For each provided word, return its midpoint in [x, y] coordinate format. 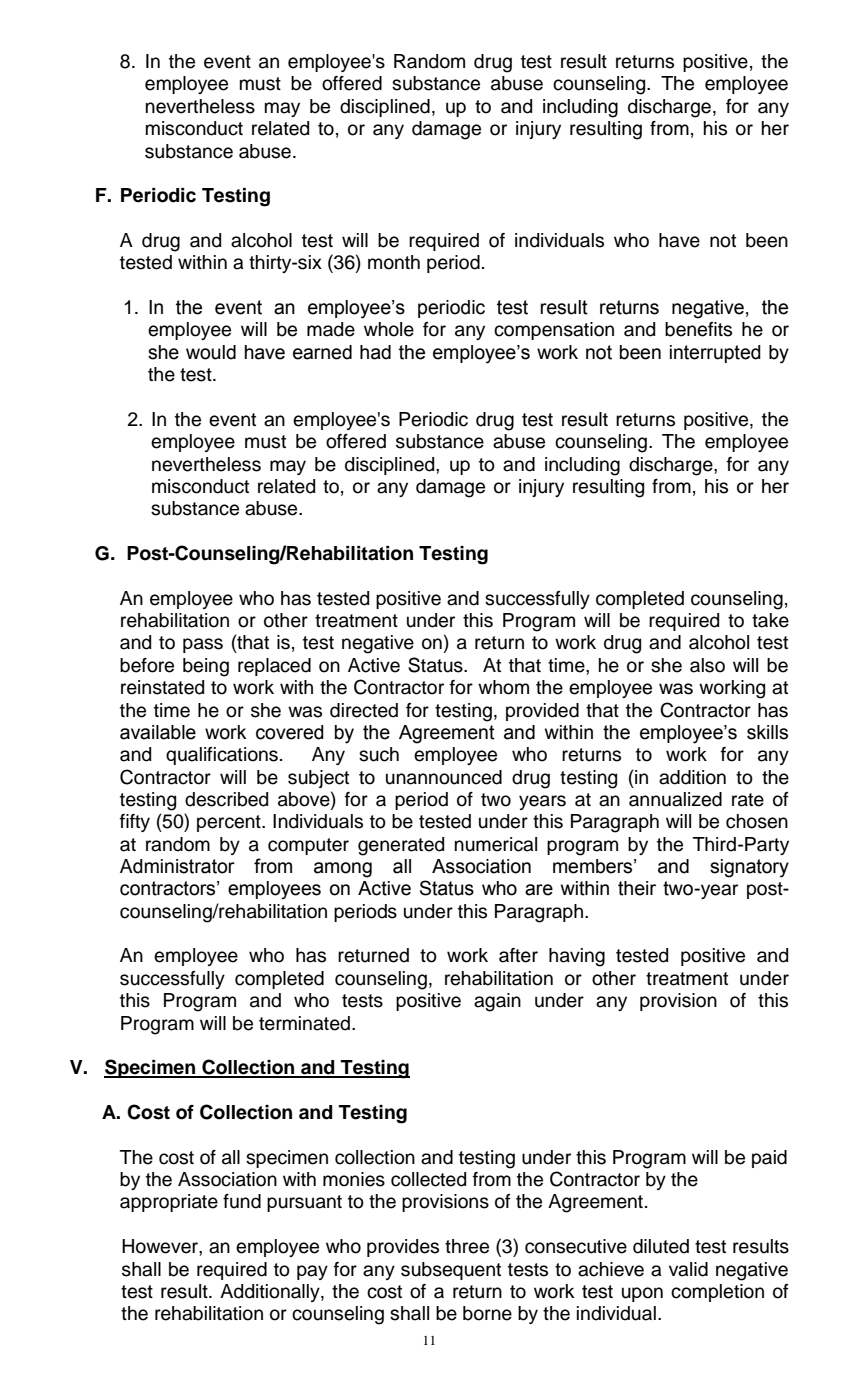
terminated [304, 1023]
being [206, 667]
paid [769, 1159]
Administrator [177, 866]
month [394, 262]
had [375, 352]
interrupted [715, 354]
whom [503, 687]
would [211, 352]
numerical [496, 844]
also [707, 665]
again [497, 1002]
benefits [698, 329]
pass [203, 645]
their [637, 888]
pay [312, 1272]
